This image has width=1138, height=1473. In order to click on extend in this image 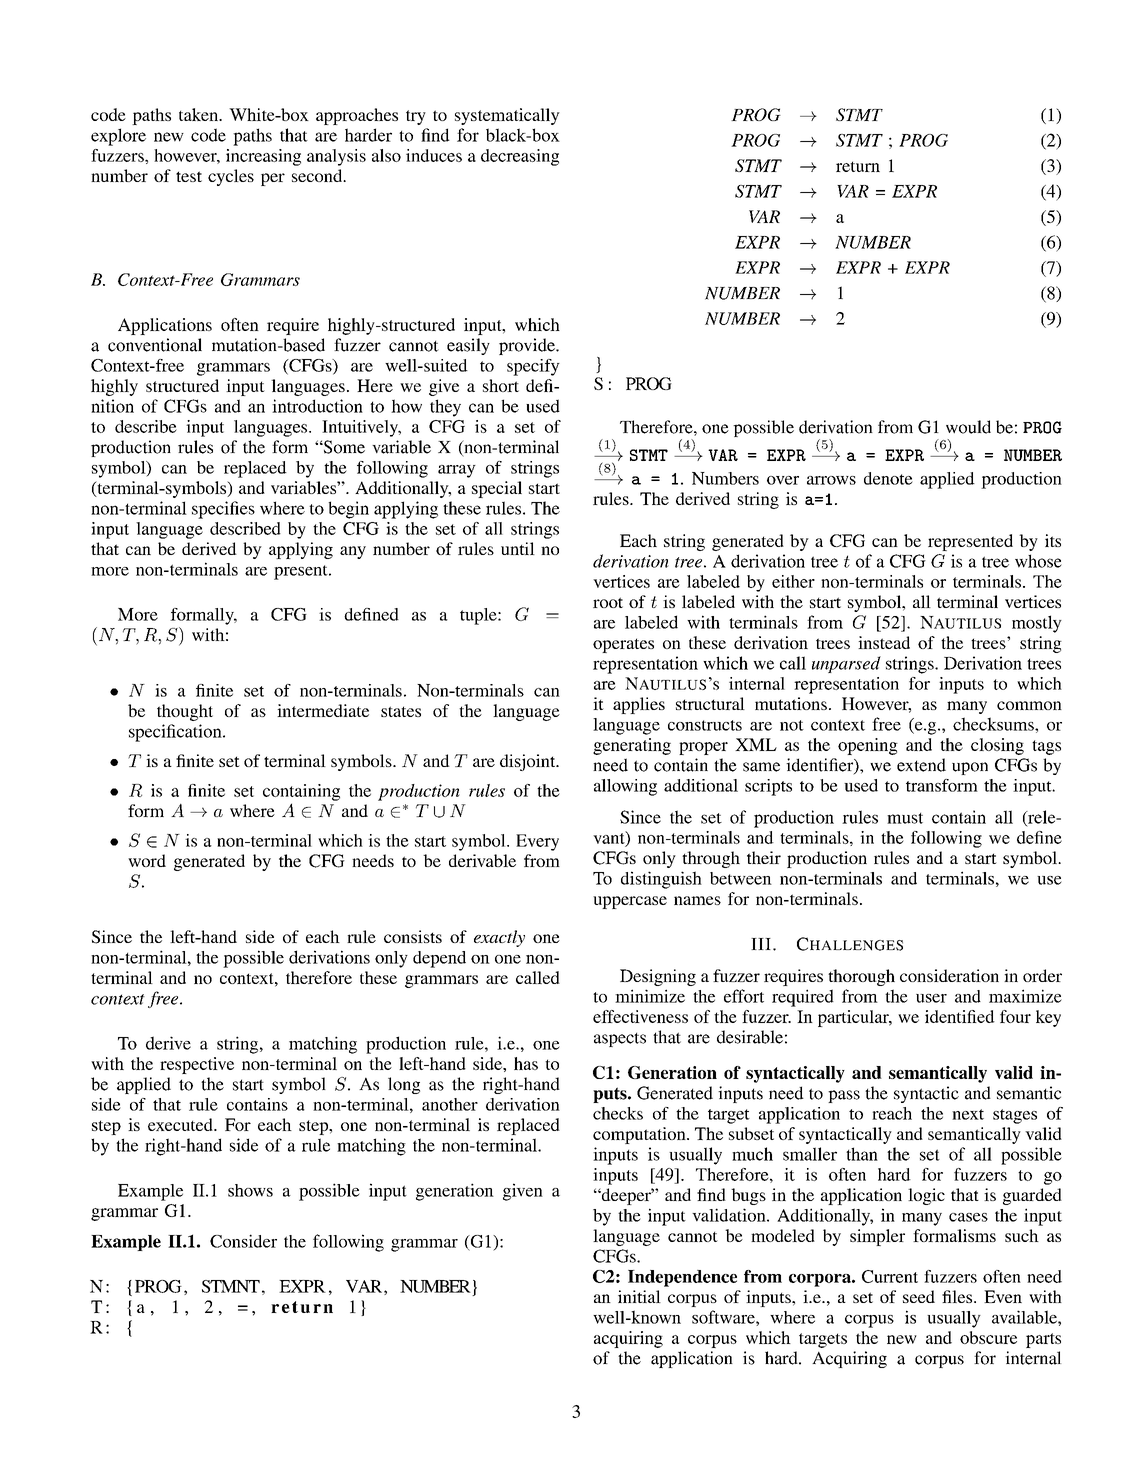, I will do `click(921, 765)`.
